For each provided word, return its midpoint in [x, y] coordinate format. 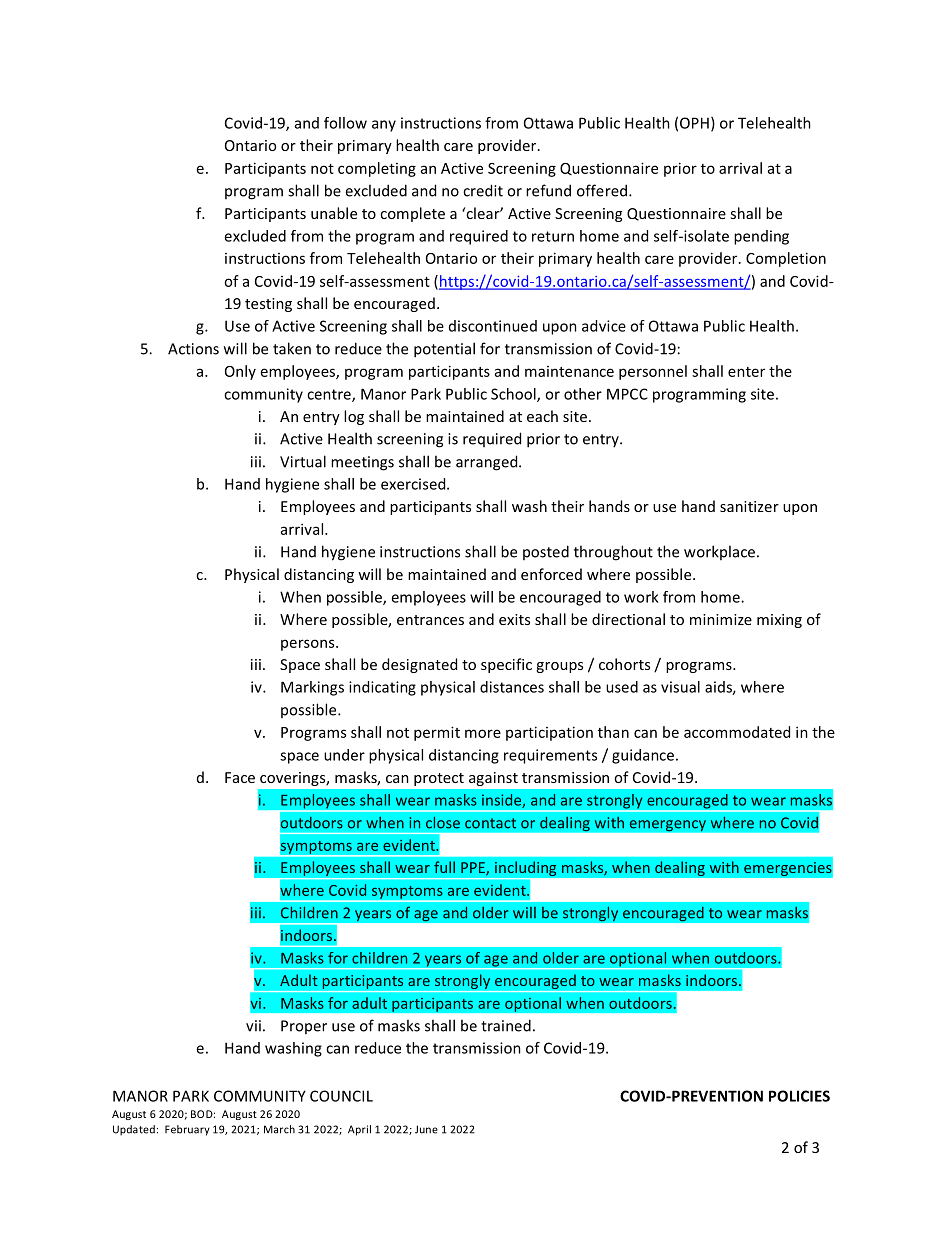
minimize [721, 619]
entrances [430, 620]
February [187, 1130]
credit [483, 190]
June [426, 1129]
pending [761, 237]
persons [309, 645]
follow [345, 123]
